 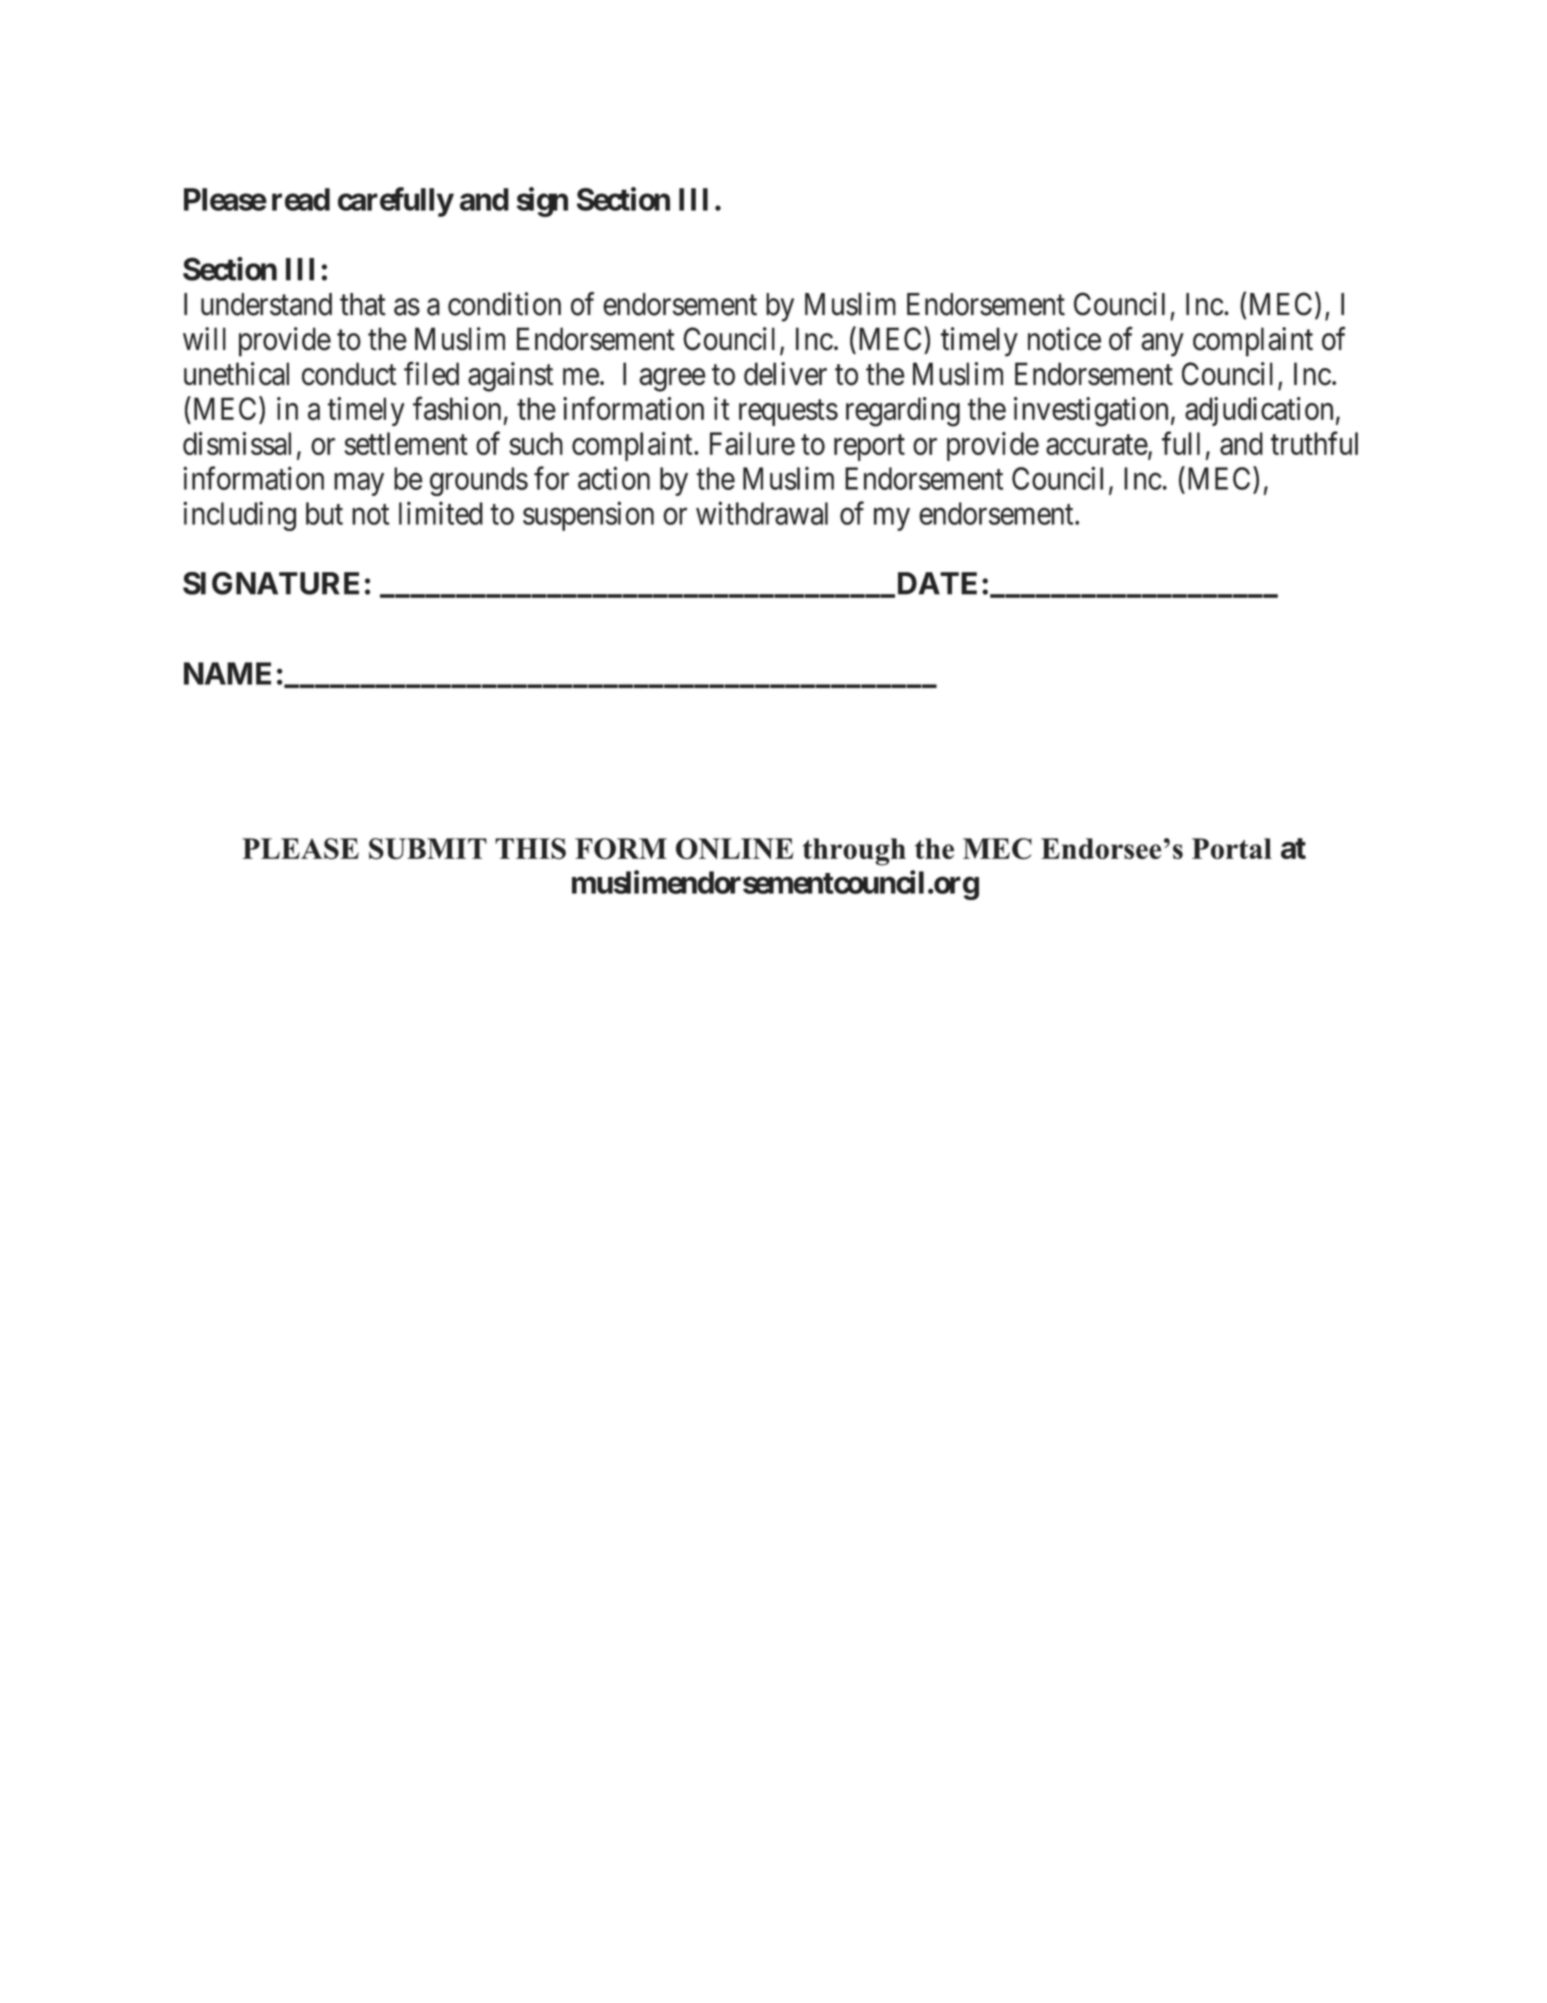 What do you see at coordinates (324, 513) in the screenshot?
I see `but` at bounding box center [324, 513].
